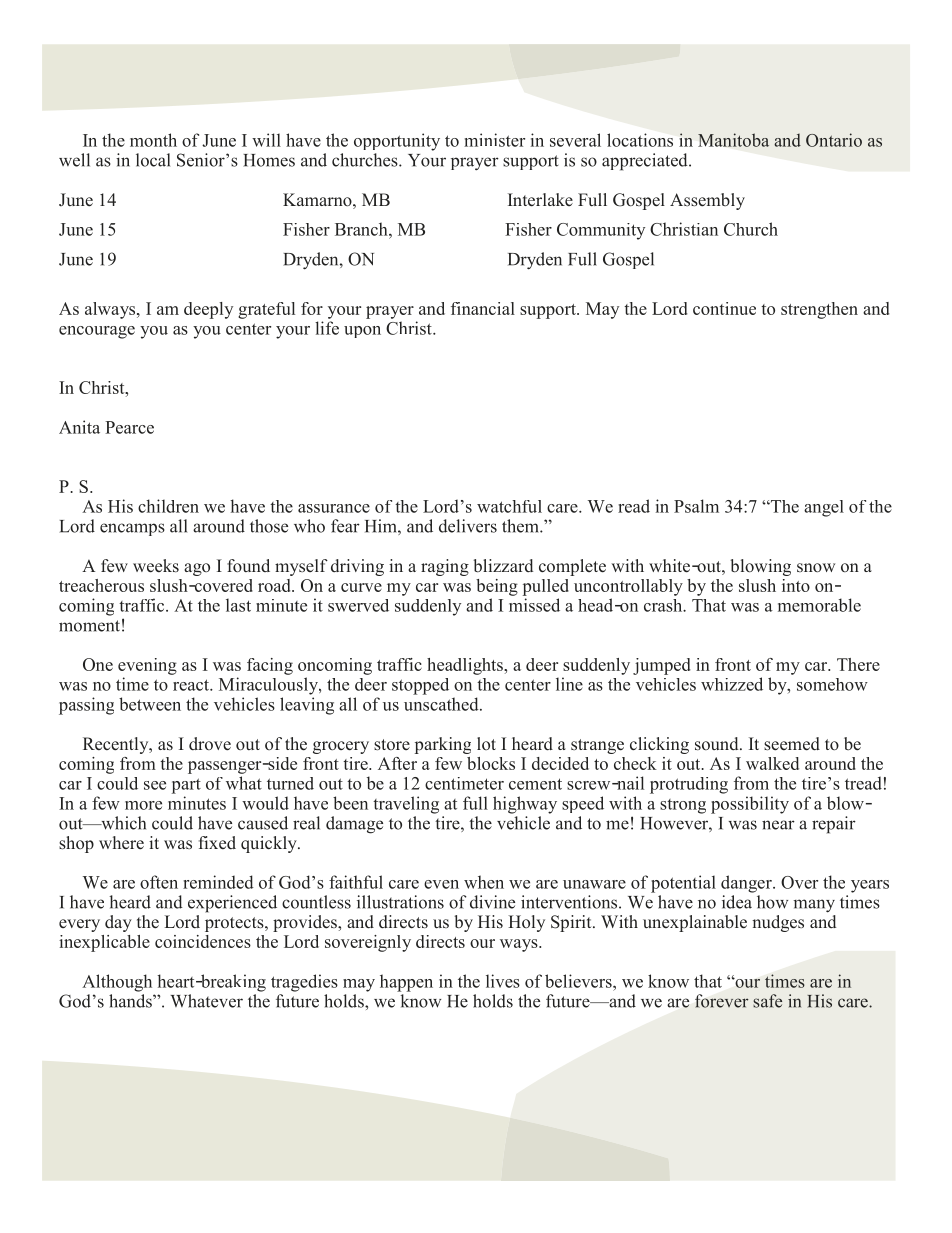 The width and height of the screenshot is (952, 1233). What do you see at coordinates (494, 140) in the screenshot?
I see `minister` at bounding box center [494, 140].
